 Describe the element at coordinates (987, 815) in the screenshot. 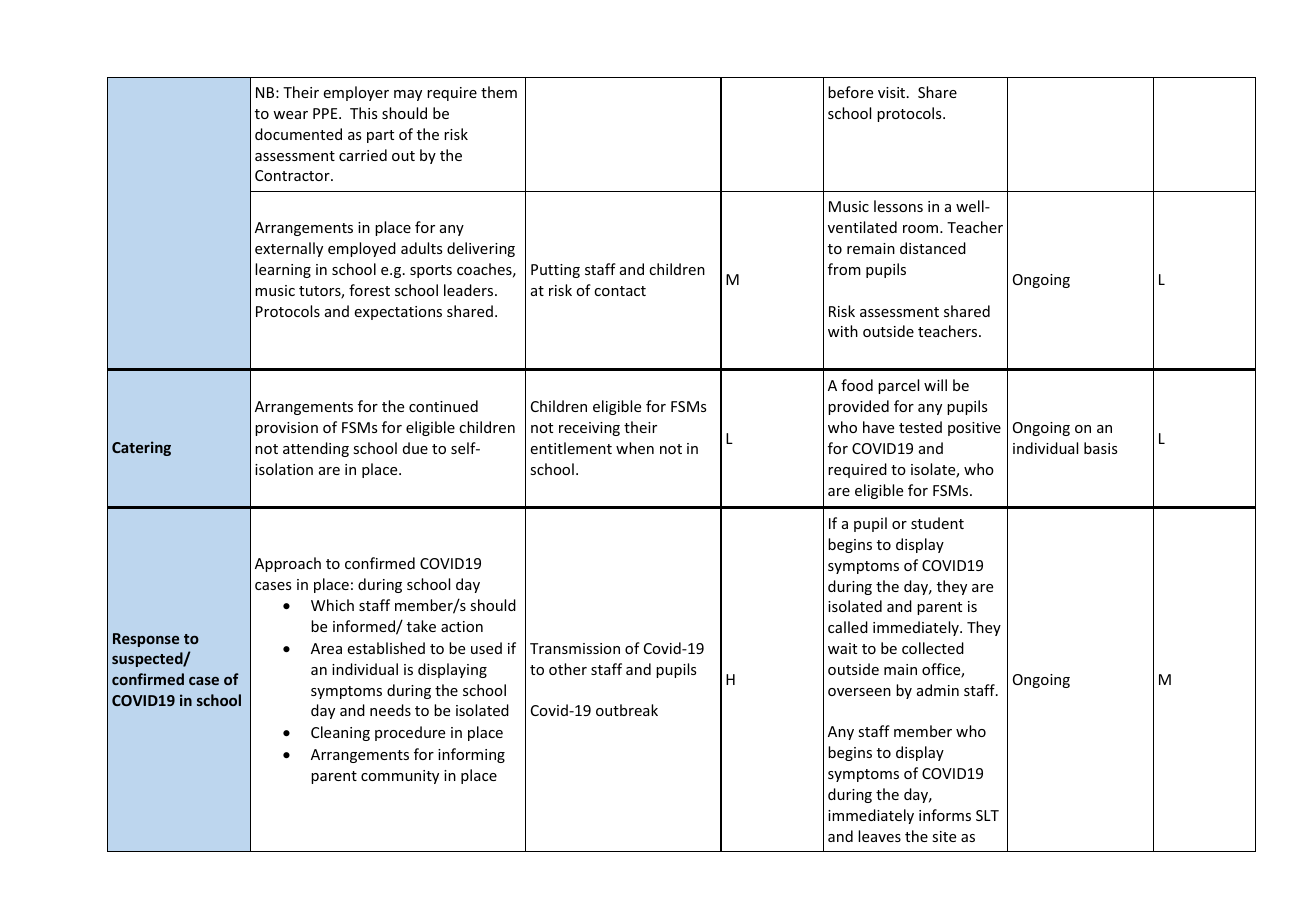

I see `SLT` at that location.
